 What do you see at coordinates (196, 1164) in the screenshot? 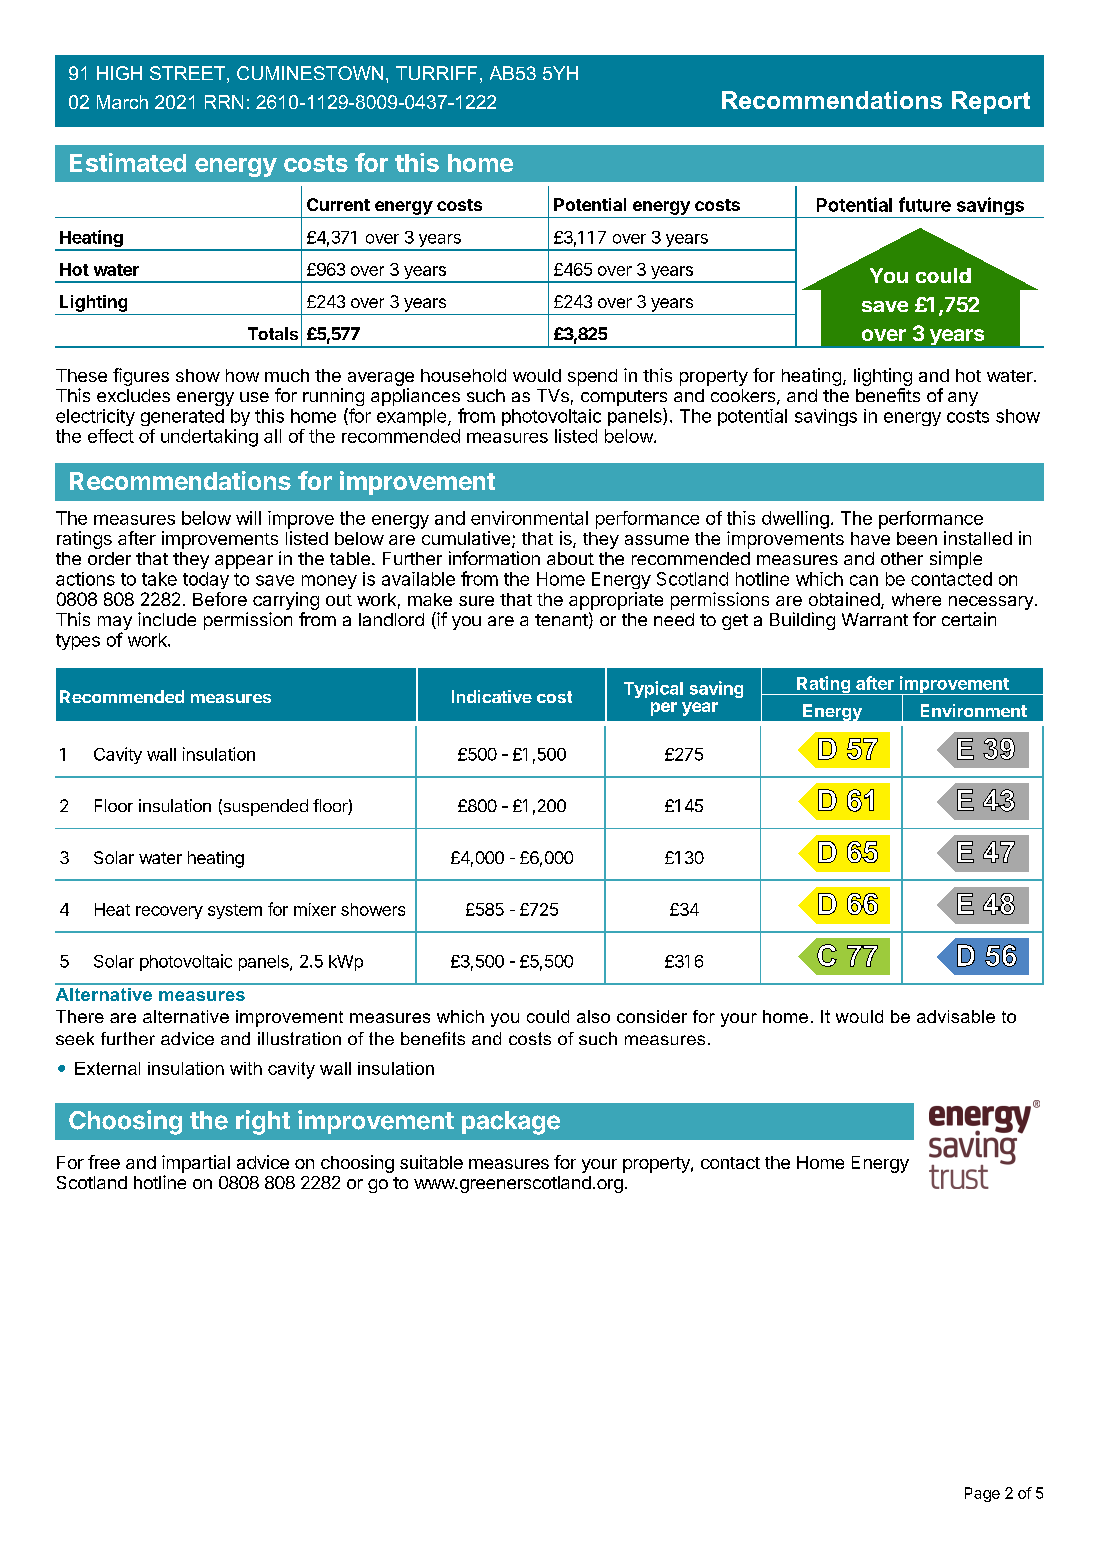
I see `impartial` at bounding box center [196, 1164].
